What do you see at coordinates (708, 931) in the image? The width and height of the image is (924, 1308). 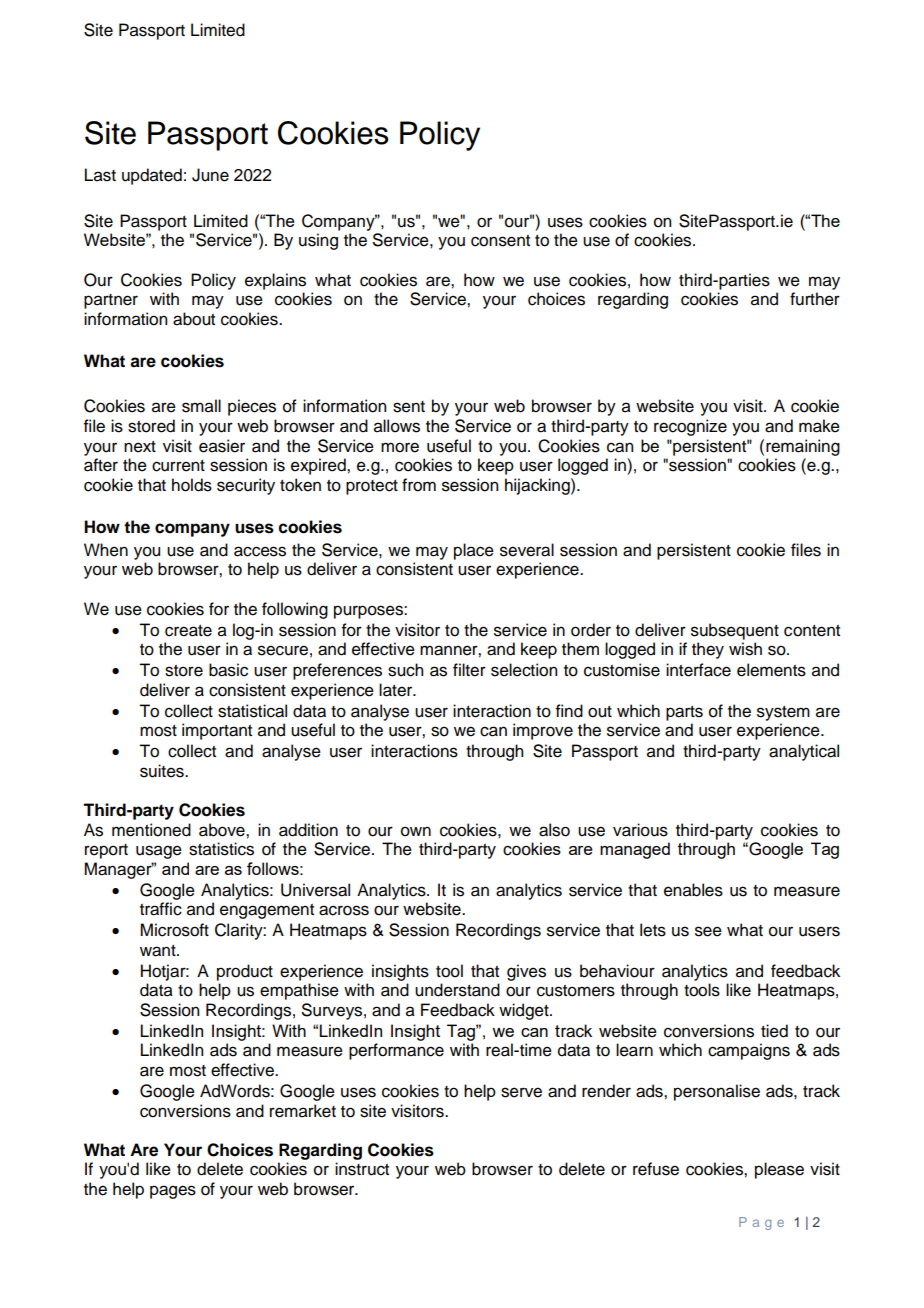 I see `see` at bounding box center [708, 931].
